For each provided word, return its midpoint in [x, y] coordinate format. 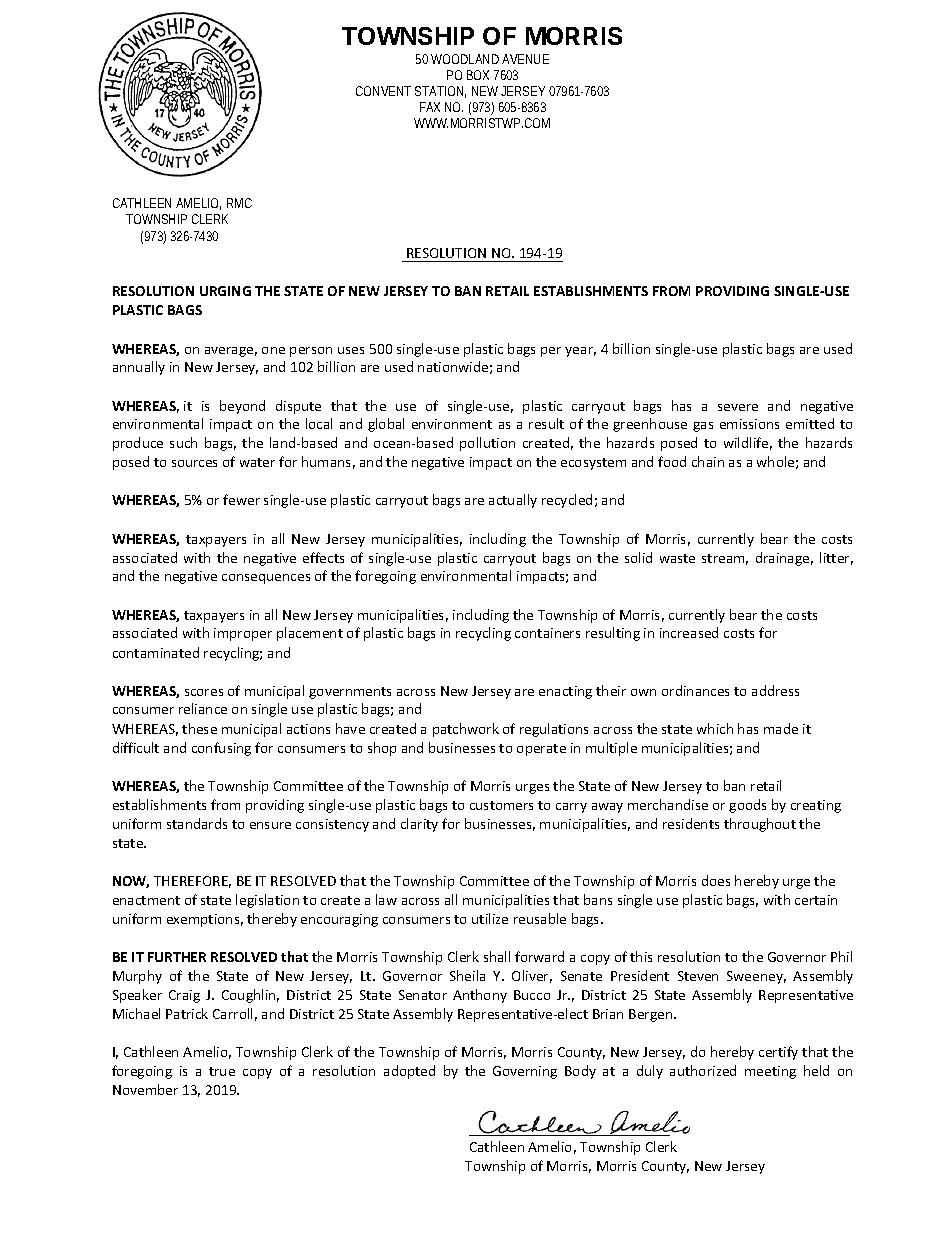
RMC [239, 203]
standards [197, 823]
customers [501, 805]
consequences [266, 579]
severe [738, 407]
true [222, 1071]
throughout [760, 825]
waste [677, 558]
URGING [225, 291]
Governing [525, 1072]
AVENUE [525, 59]
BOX [478, 75]
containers [547, 633]
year [580, 352]
